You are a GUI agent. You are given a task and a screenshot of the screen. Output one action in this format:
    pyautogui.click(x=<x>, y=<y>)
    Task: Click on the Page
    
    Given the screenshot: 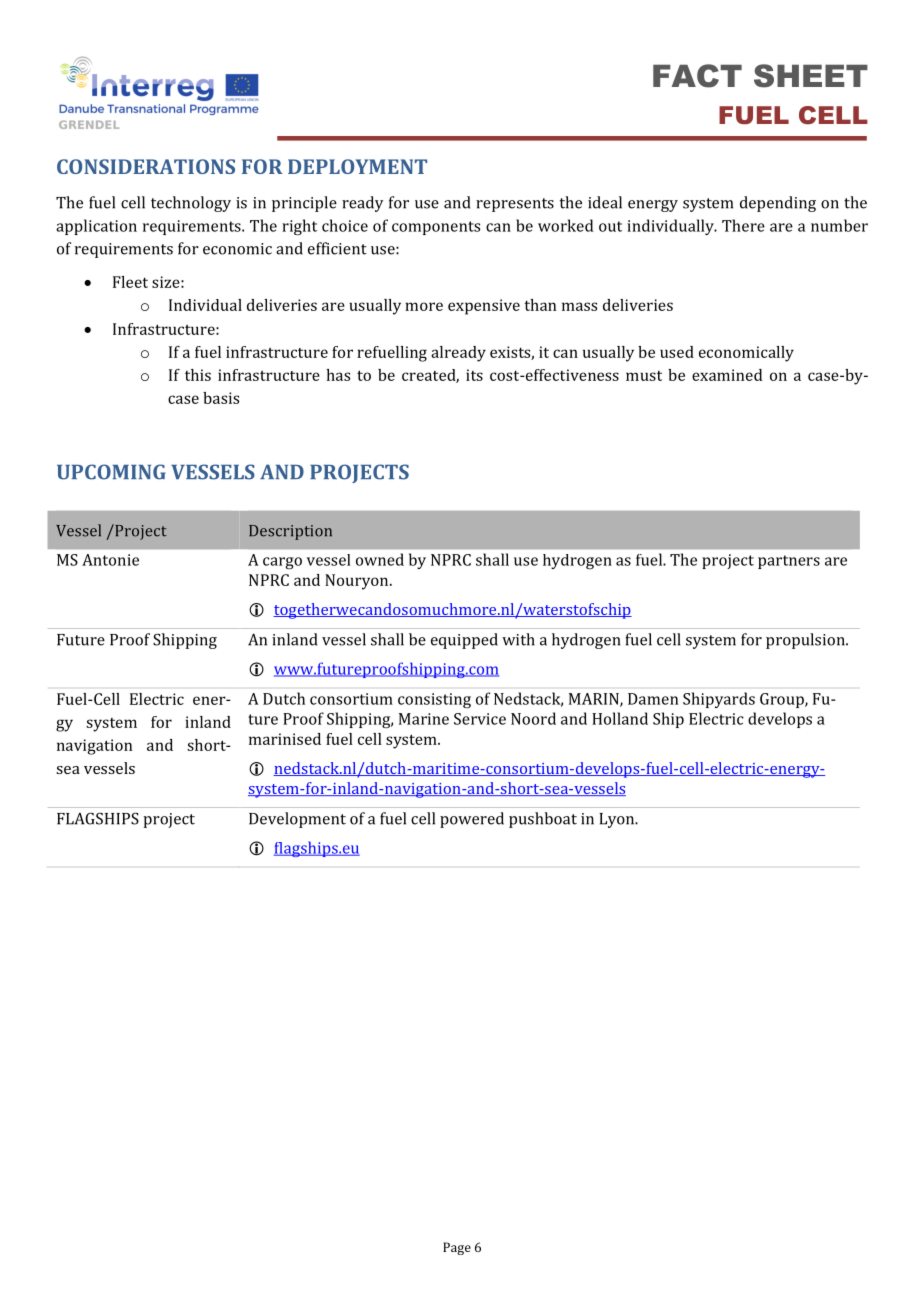 What is the action you would take?
    pyautogui.click(x=457, y=1248)
